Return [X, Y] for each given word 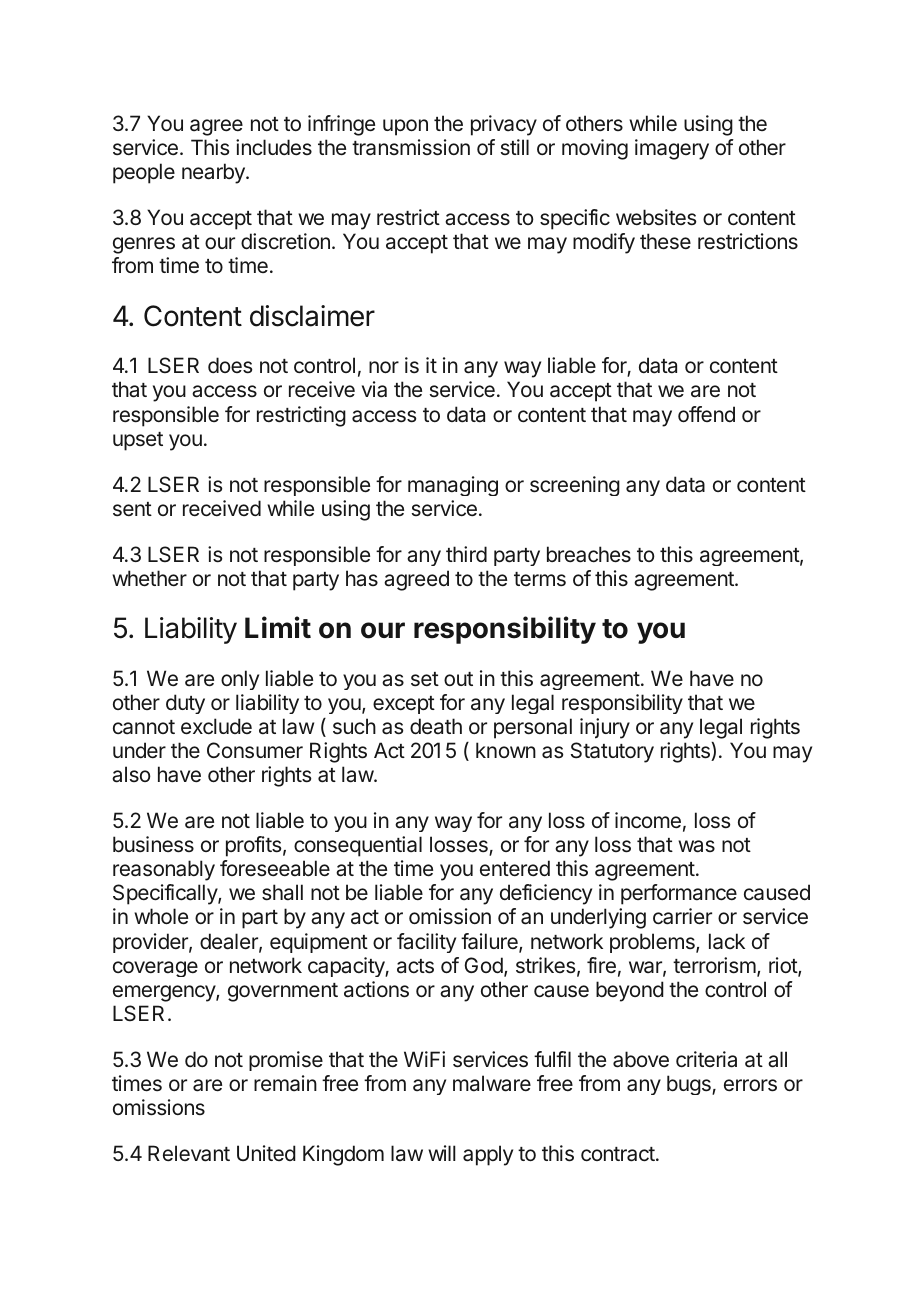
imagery [672, 149]
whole [161, 916]
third [466, 554]
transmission [411, 147]
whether [149, 578]
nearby [214, 173]
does [230, 365]
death [436, 726]
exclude [216, 726]
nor [384, 367]
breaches [589, 554]
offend [706, 414]
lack [727, 941]
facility [426, 943]
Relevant [189, 1153]
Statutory [612, 752]
